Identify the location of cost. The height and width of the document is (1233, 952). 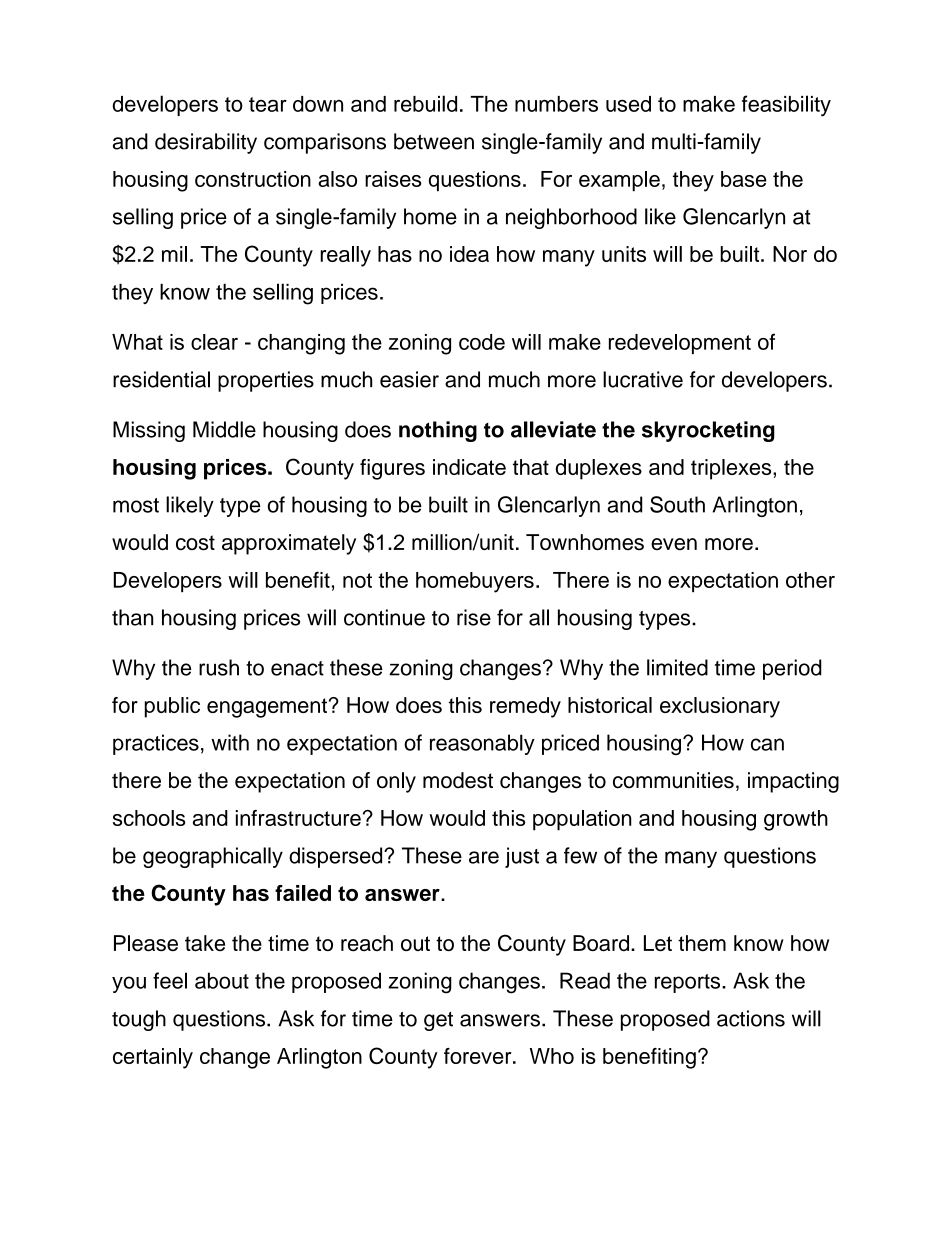
(195, 543).
